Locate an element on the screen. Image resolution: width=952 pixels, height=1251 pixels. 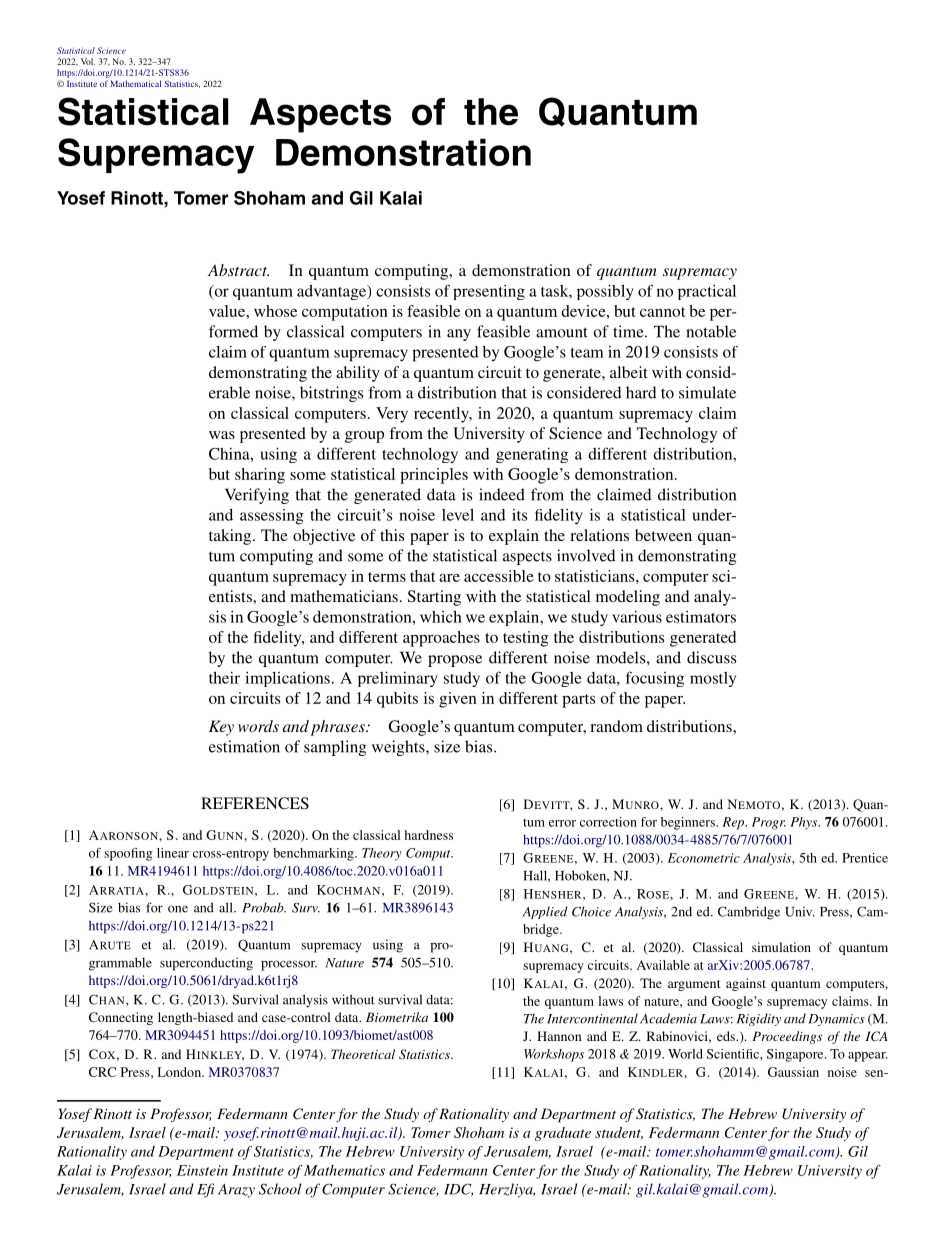
presenting is located at coordinates (489, 292).
